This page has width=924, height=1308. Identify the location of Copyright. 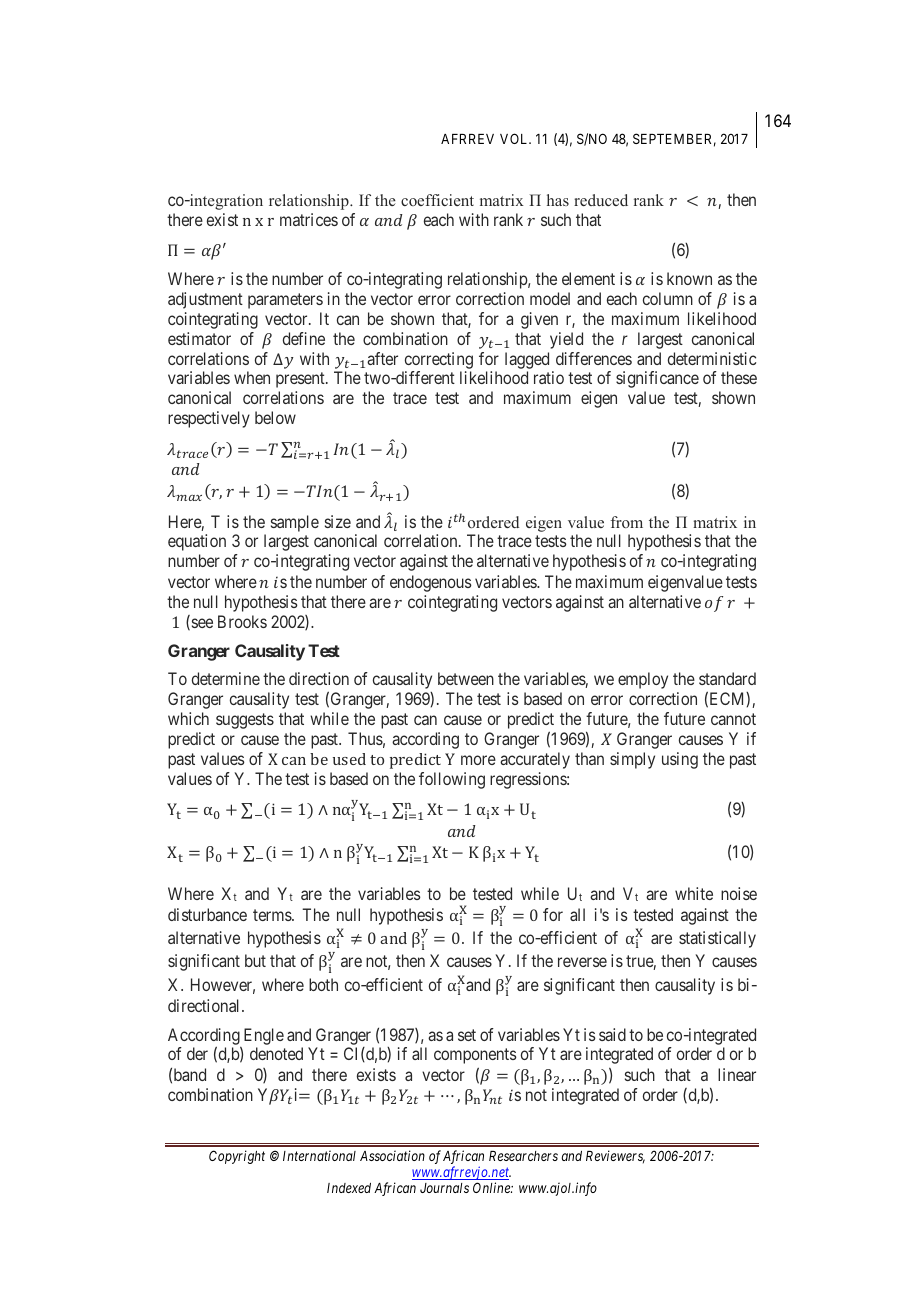
(237, 1157).
